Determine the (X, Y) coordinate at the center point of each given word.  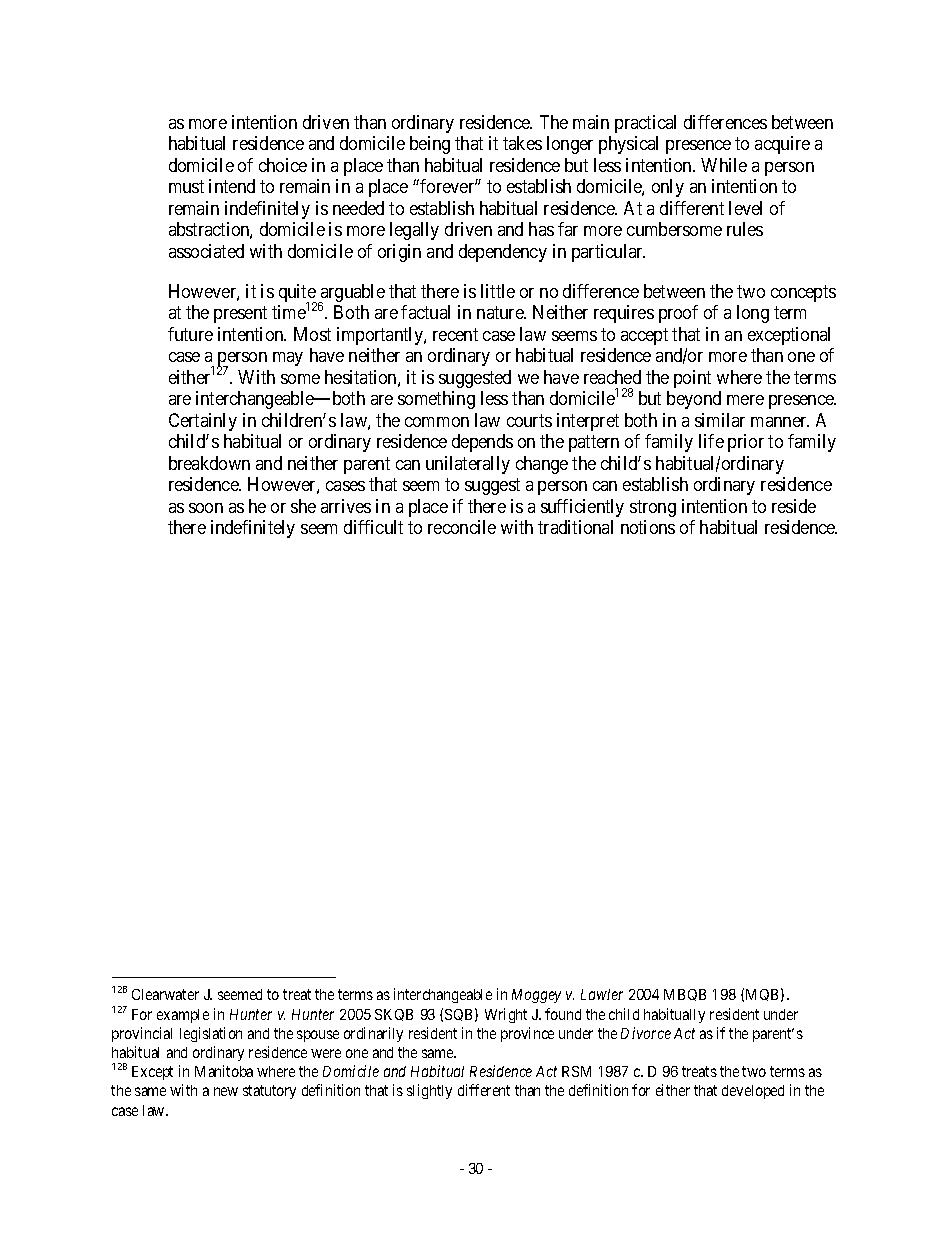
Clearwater (165, 994)
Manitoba (224, 1071)
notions (648, 527)
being (430, 145)
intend (232, 186)
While (724, 165)
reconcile (462, 527)
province (527, 1034)
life (711, 441)
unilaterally (468, 465)
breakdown (209, 463)
